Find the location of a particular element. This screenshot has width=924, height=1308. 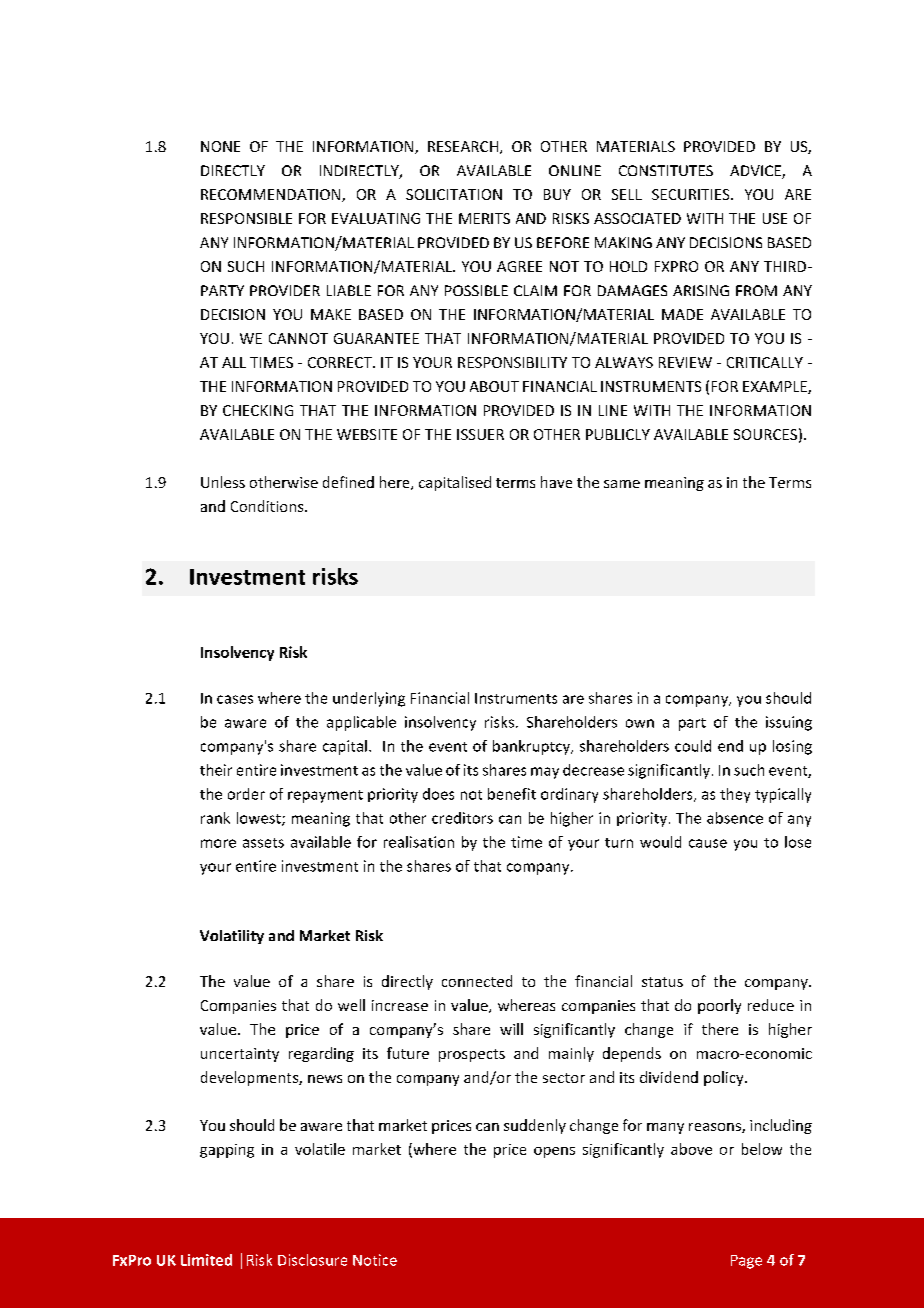

RECOMMENDATION is located at coordinates (272, 195).
